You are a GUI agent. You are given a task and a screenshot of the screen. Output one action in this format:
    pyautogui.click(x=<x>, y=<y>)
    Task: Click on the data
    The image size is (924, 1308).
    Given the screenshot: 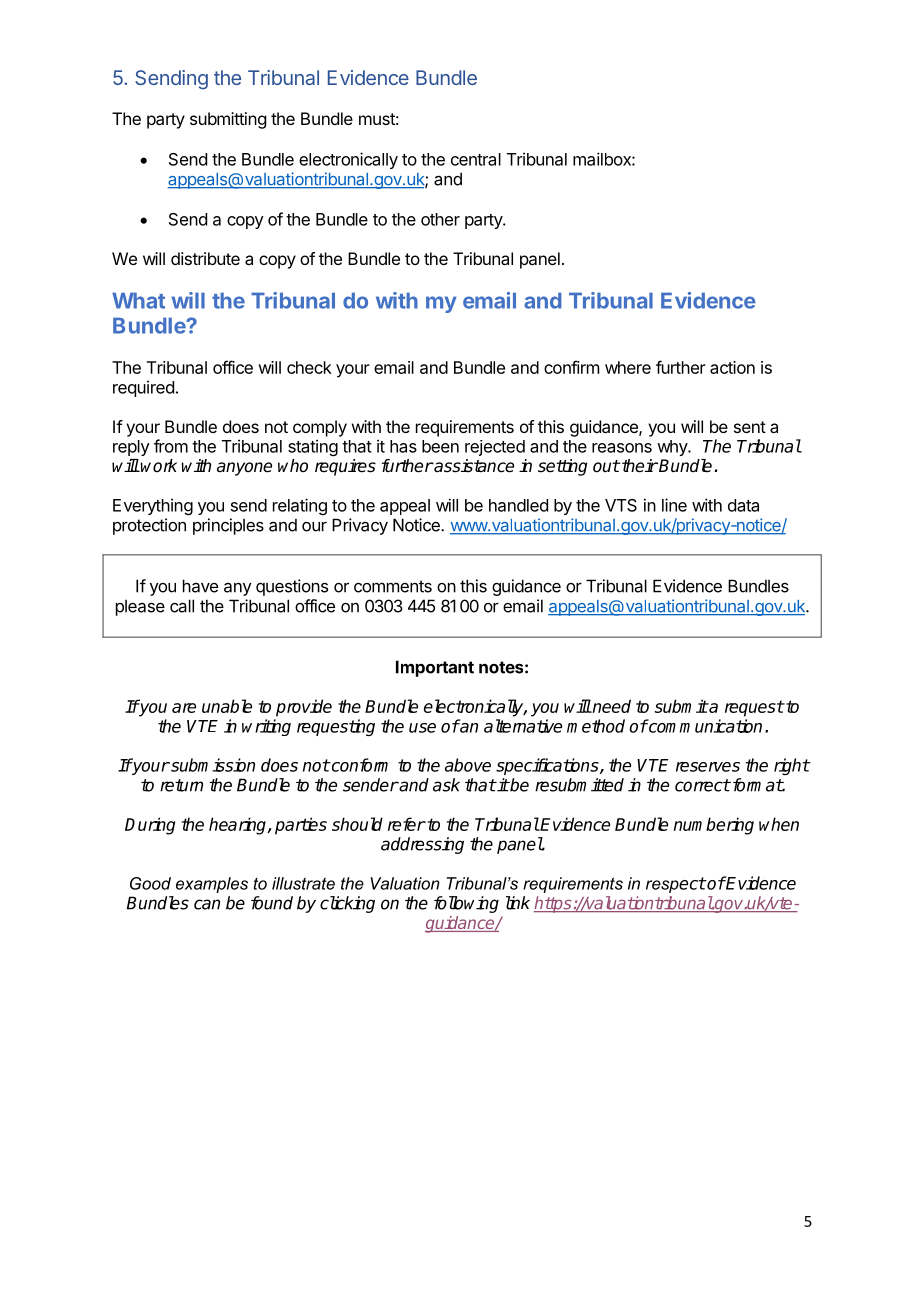 What is the action you would take?
    pyautogui.click(x=743, y=505)
